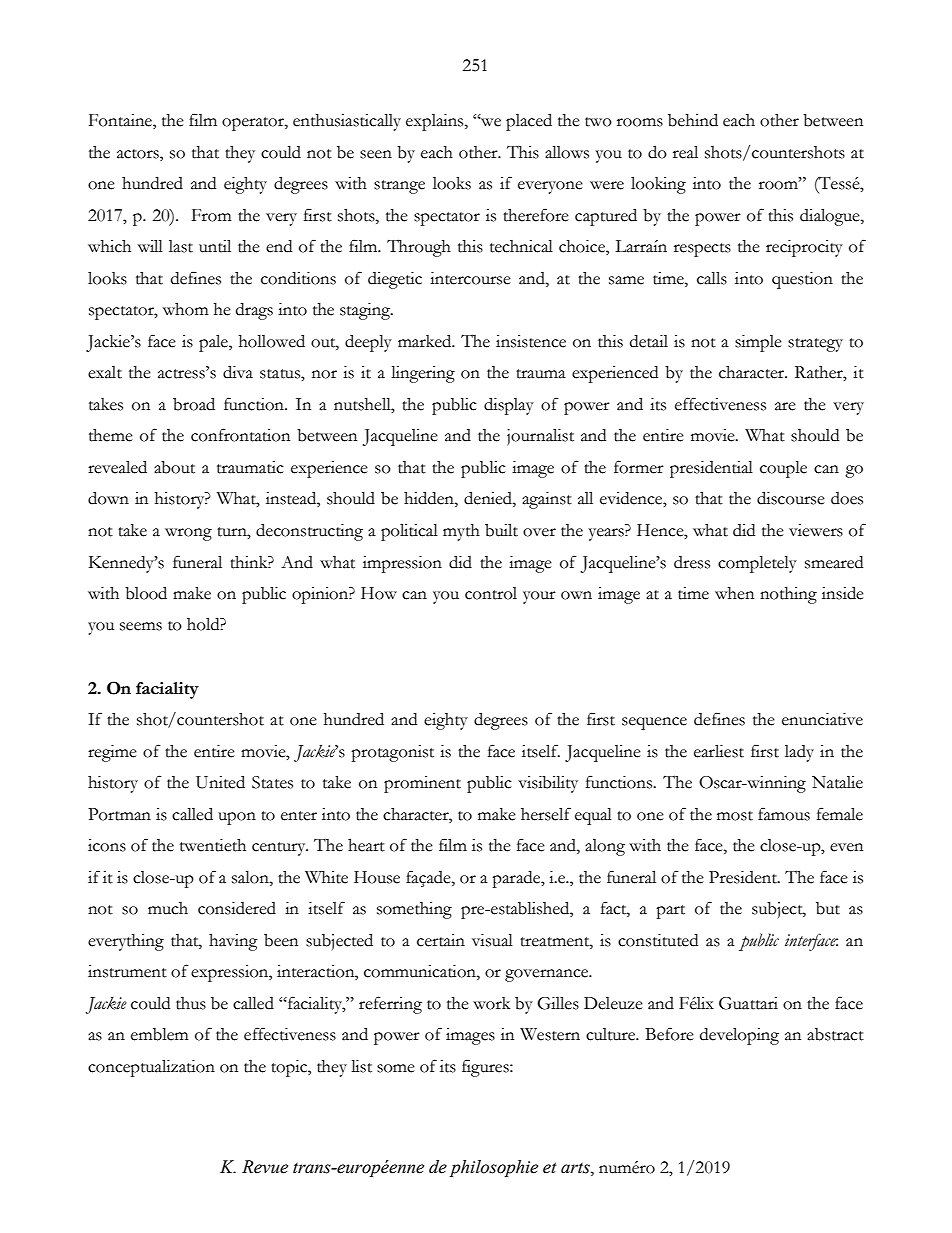 The height and width of the page is (1233, 952). I want to click on seems, so click(141, 626).
